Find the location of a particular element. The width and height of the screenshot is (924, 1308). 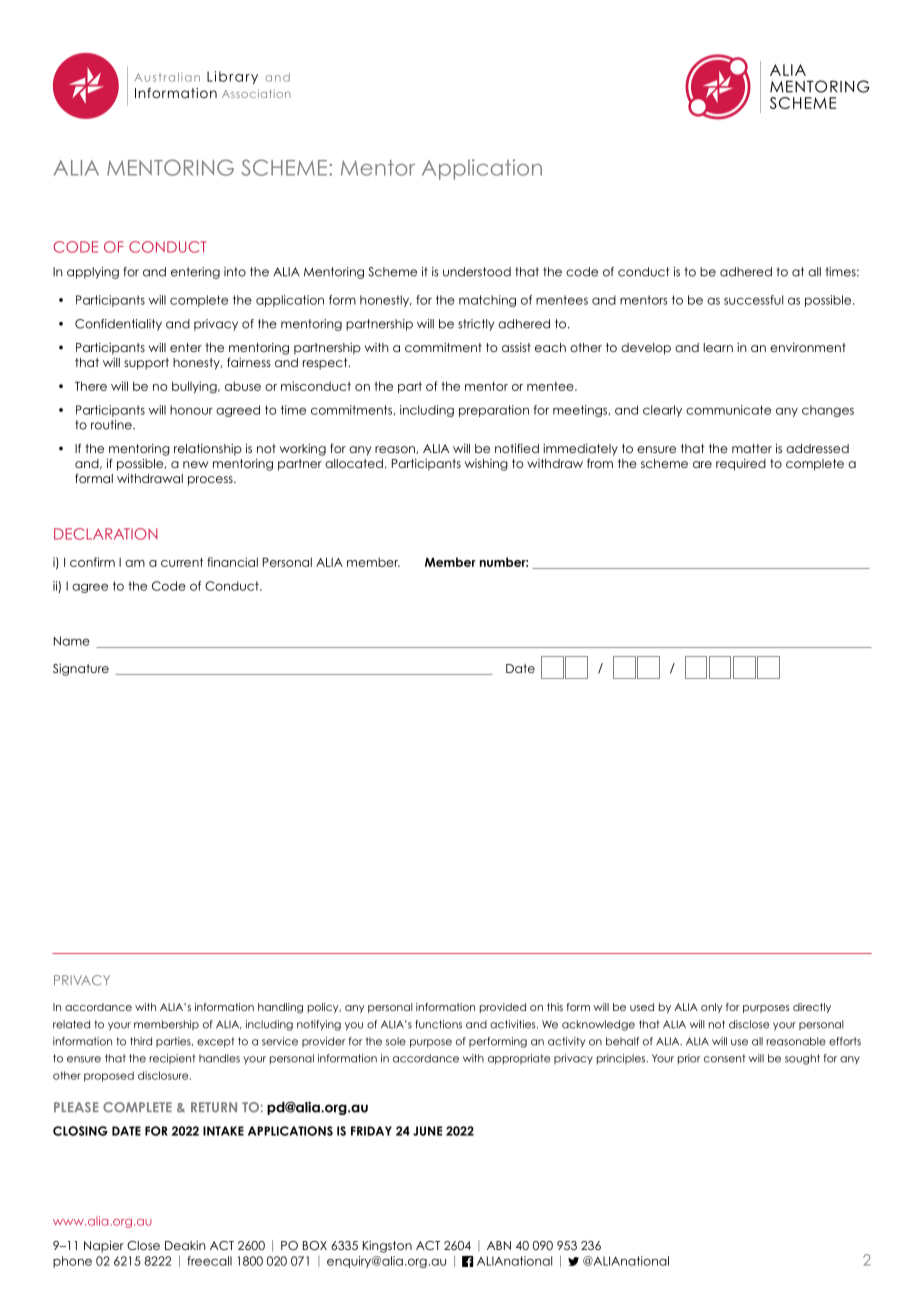

functions is located at coordinates (438, 1024).
